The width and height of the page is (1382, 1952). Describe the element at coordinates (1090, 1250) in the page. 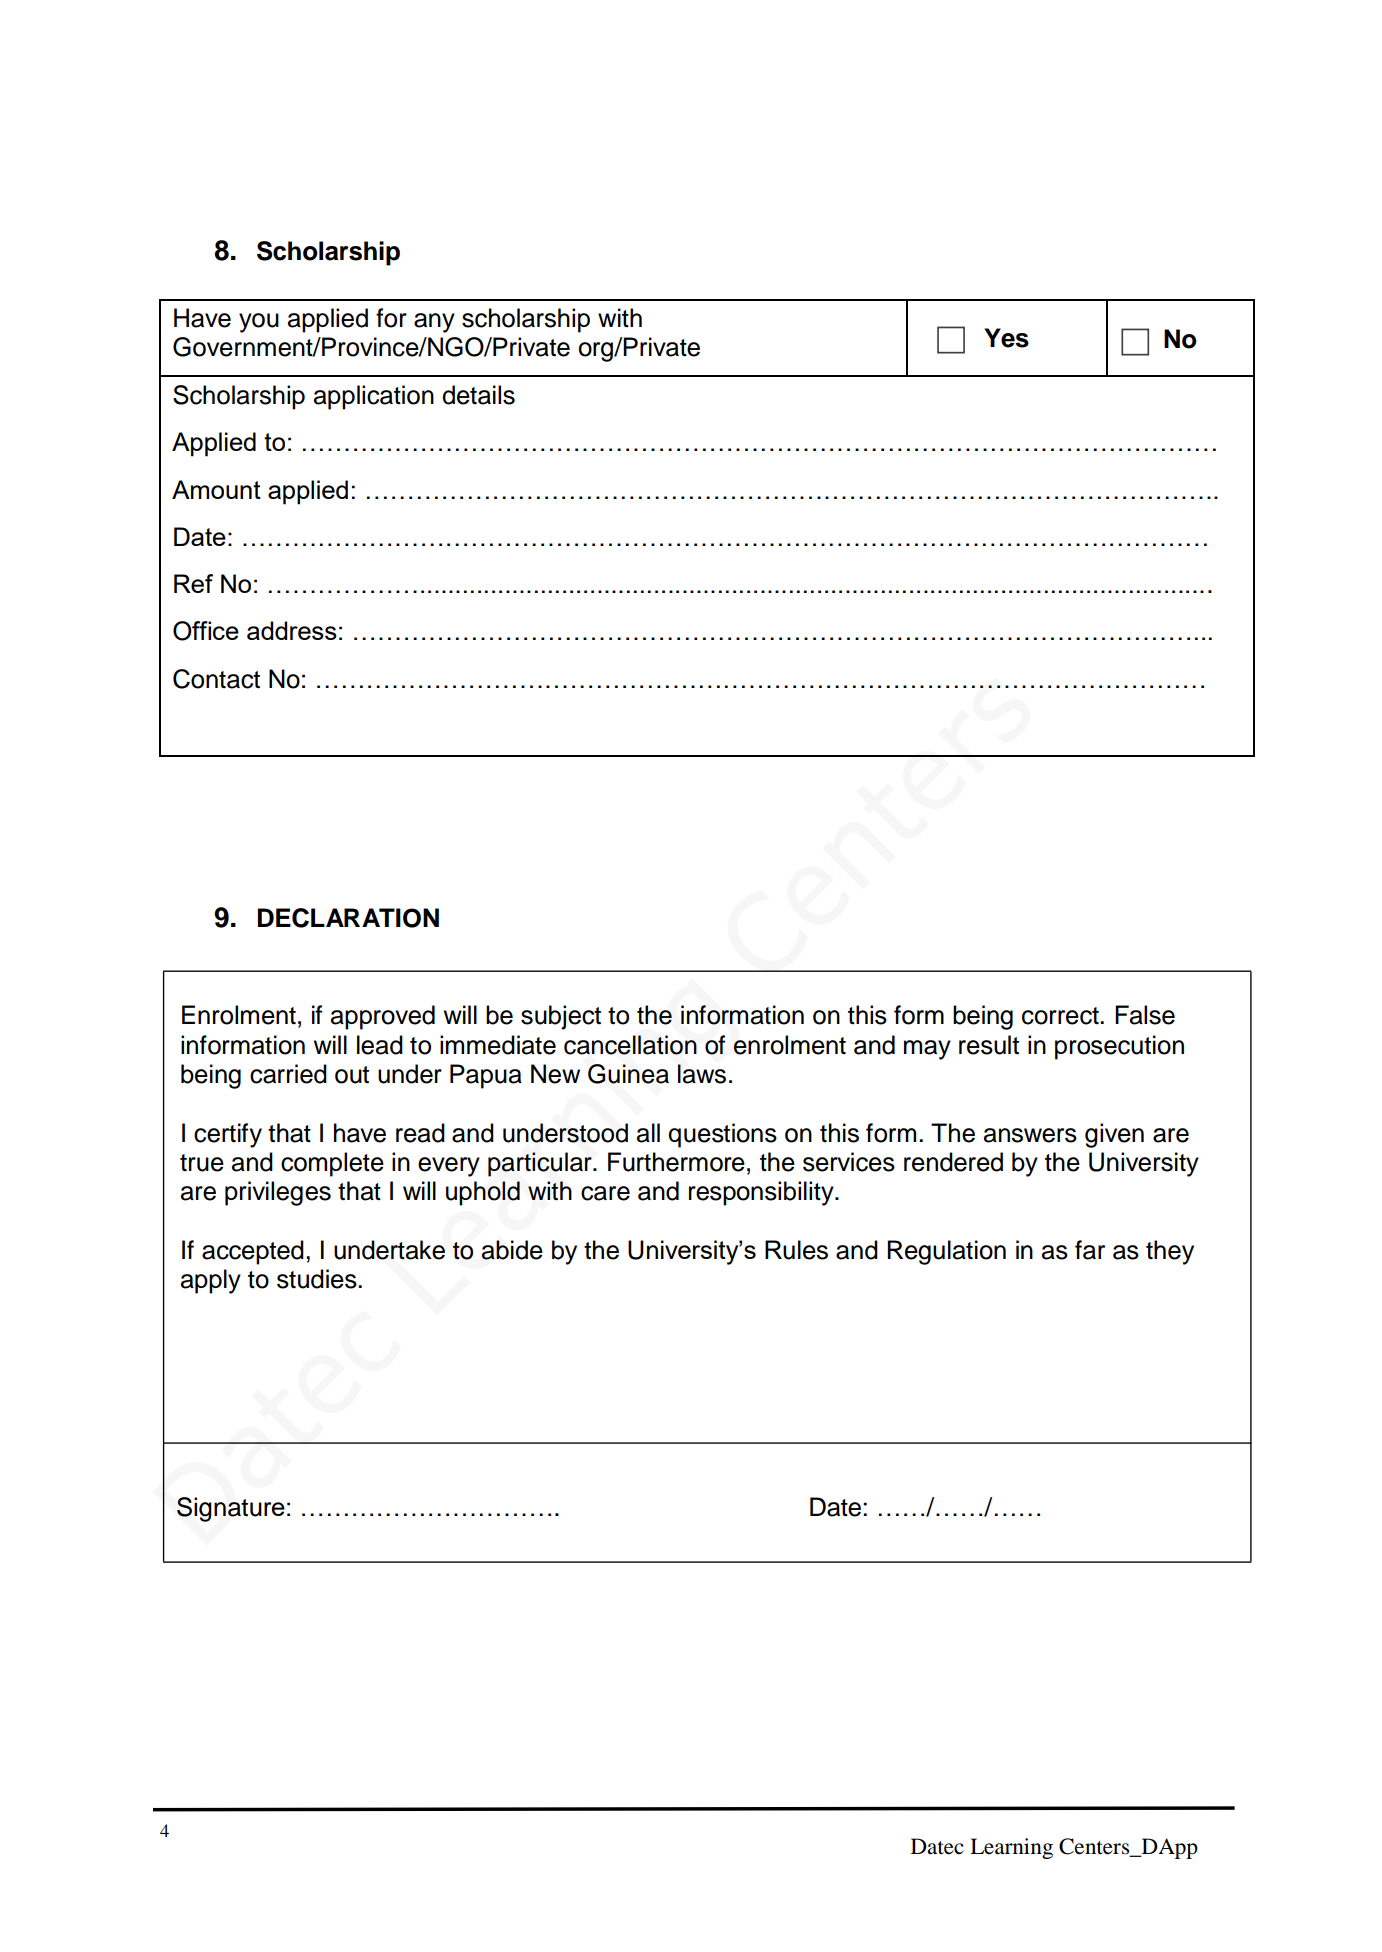

I see `far` at that location.
